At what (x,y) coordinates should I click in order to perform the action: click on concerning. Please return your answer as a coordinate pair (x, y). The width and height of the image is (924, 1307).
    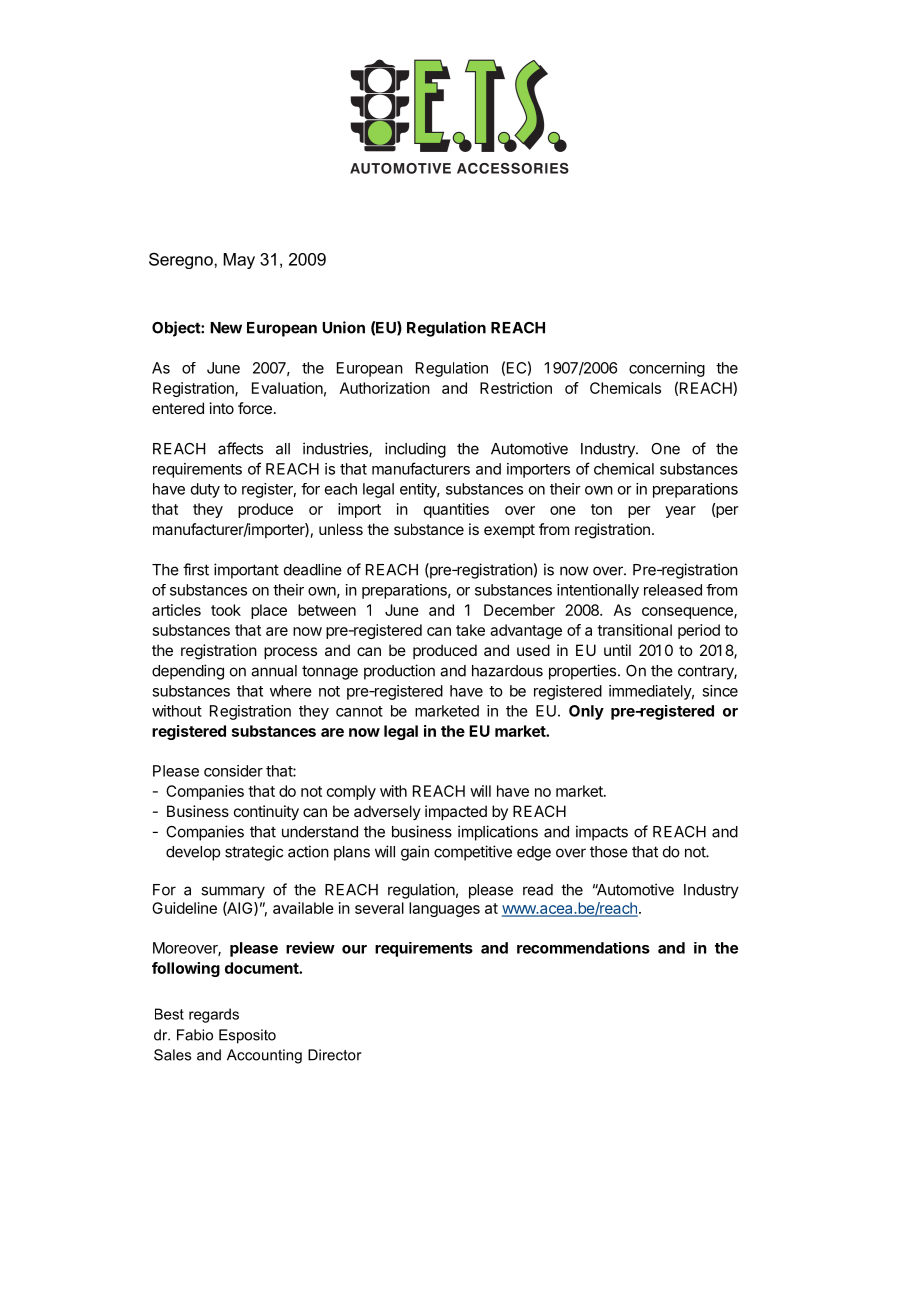
    Looking at the image, I should click on (667, 369).
